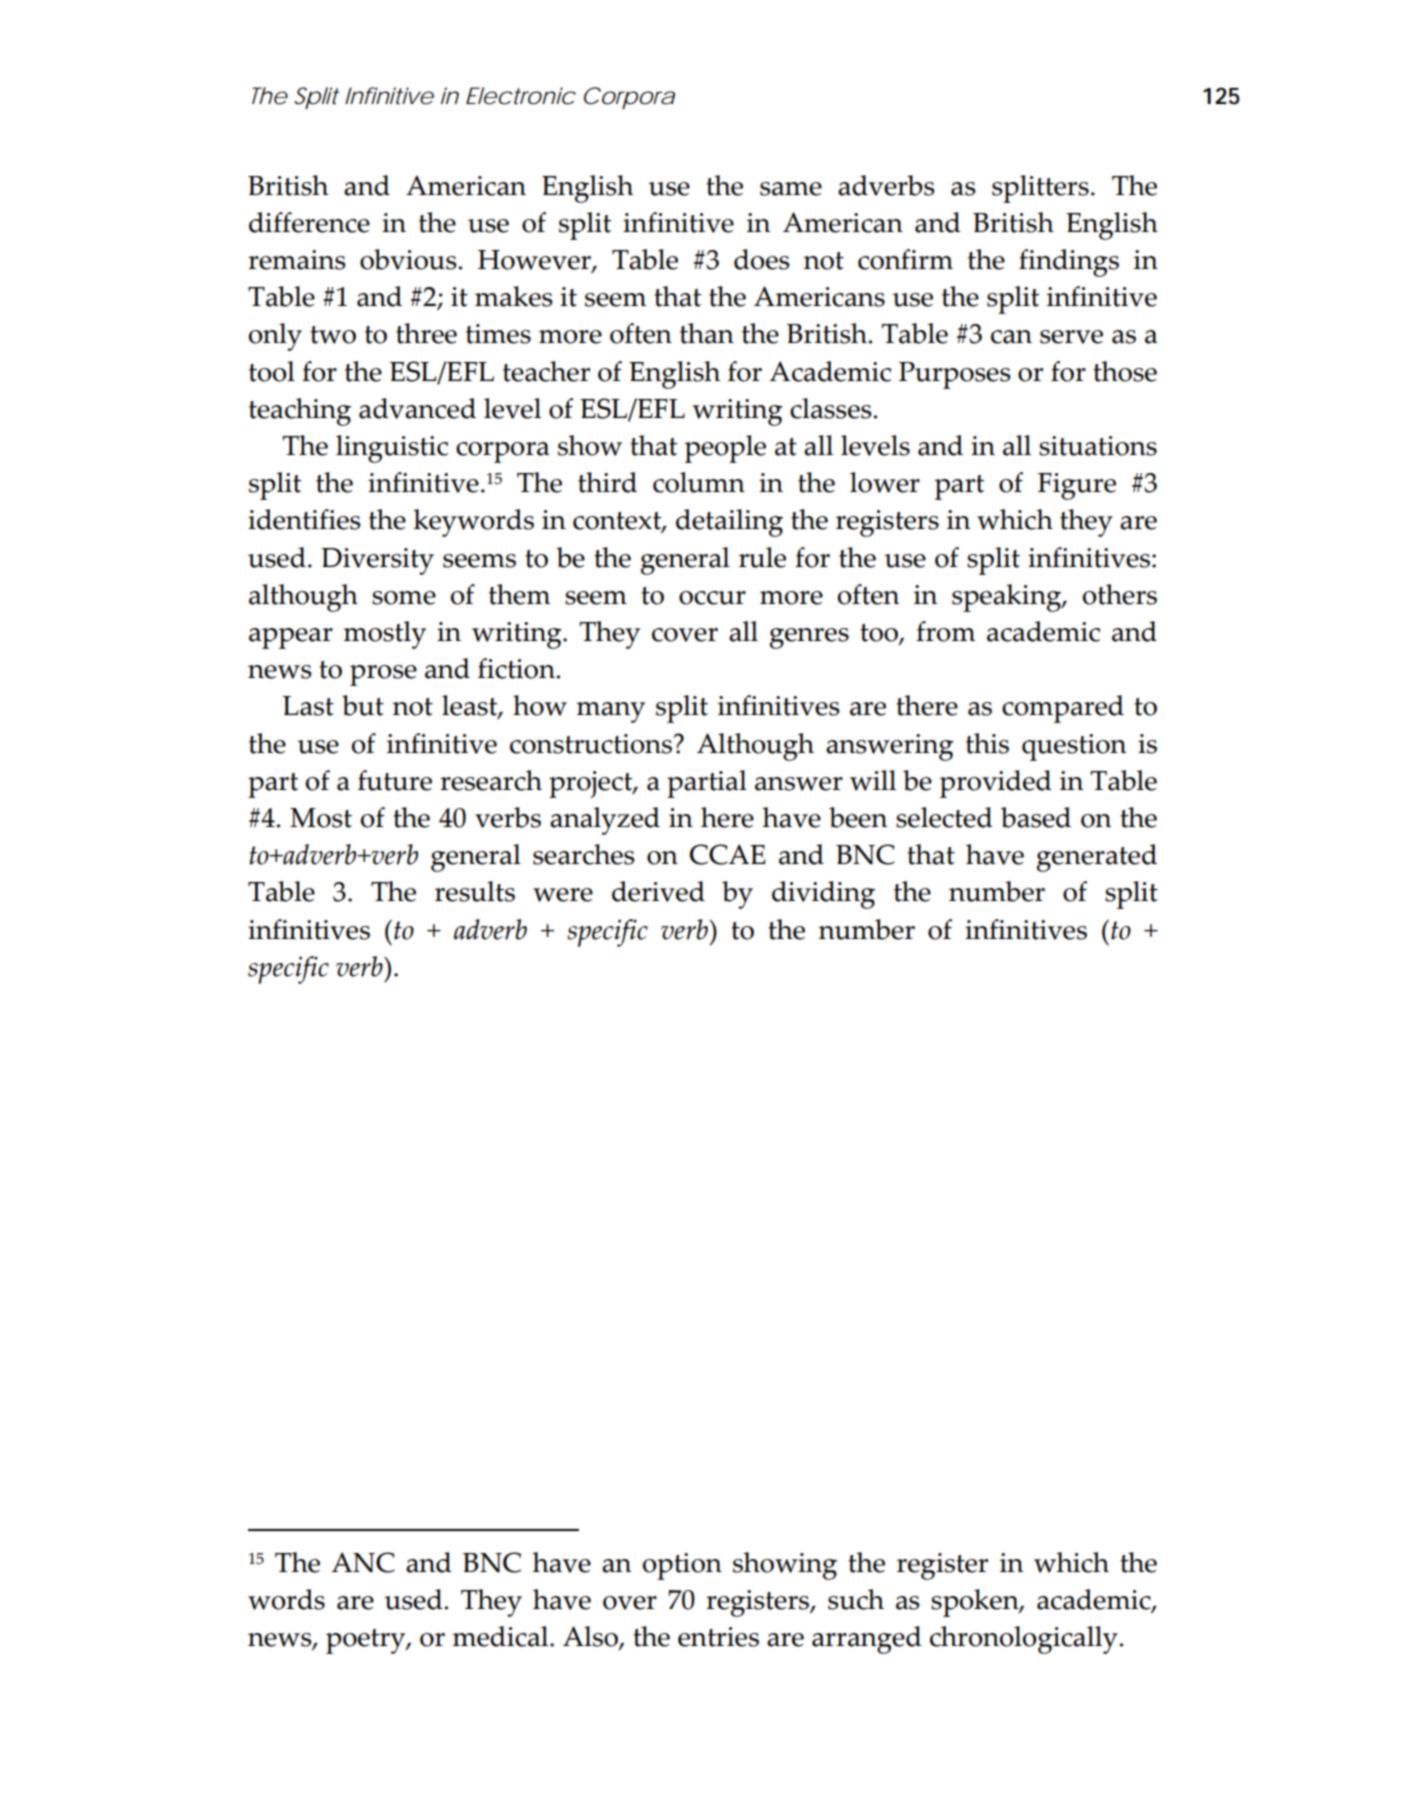 This page has width=1406, height=1820. I want to click on findings, so click(1069, 263).
